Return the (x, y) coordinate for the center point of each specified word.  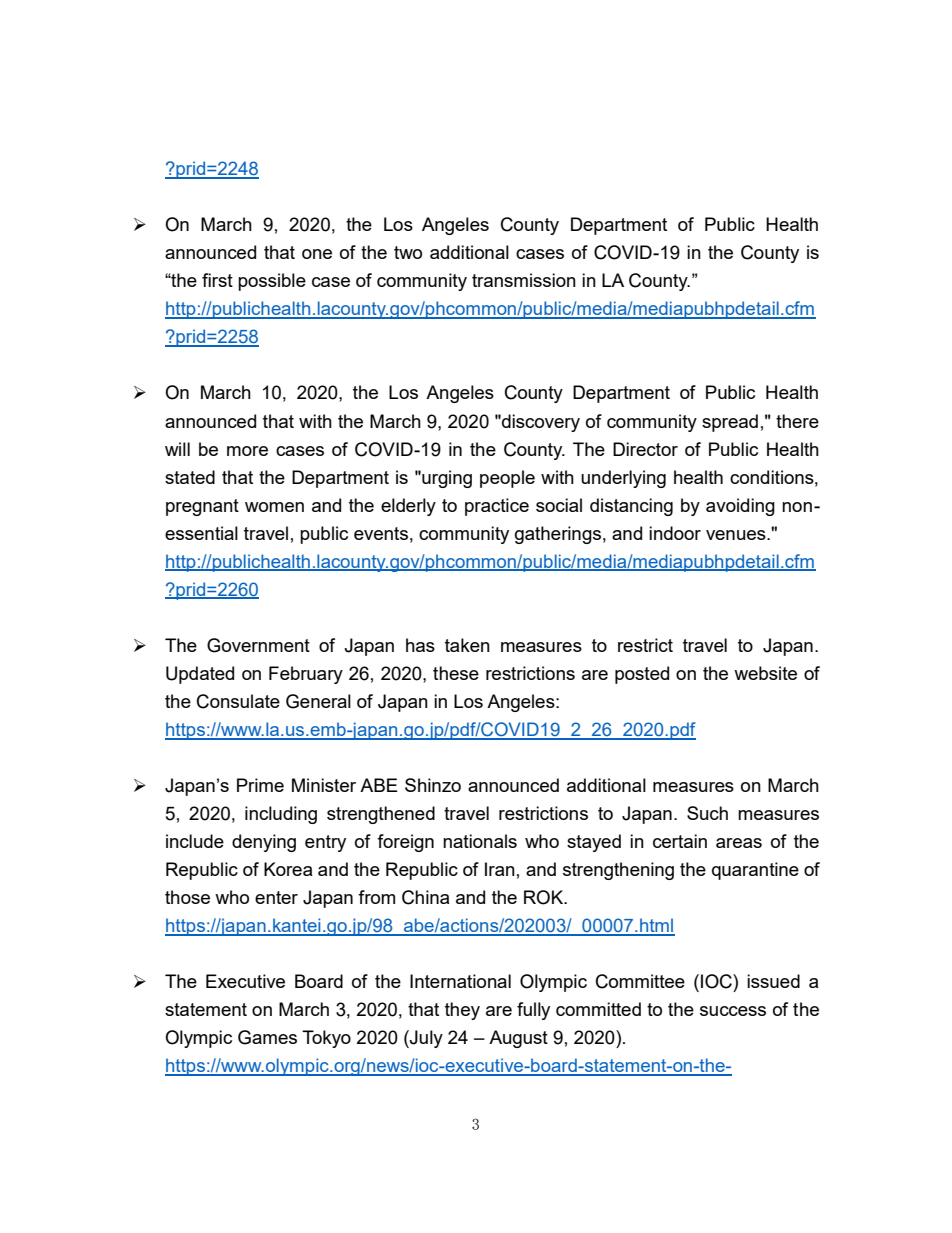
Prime (260, 785)
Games (267, 1037)
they (462, 1011)
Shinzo (433, 785)
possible (272, 282)
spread (730, 423)
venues (737, 535)
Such (707, 813)
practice (497, 507)
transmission (524, 280)
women (274, 507)
